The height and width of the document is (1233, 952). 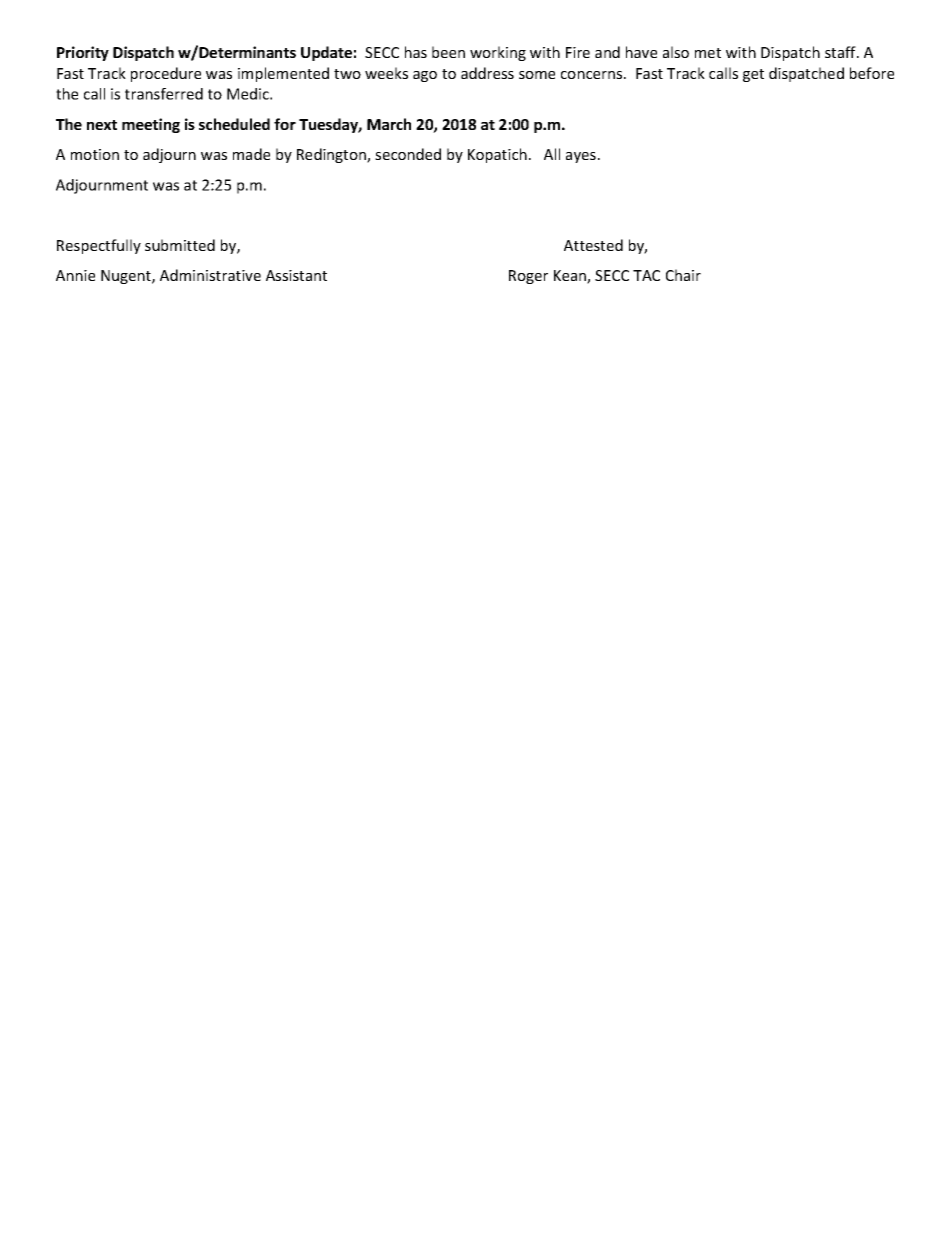 I want to click on ayes, so click(x=581, y=157).
